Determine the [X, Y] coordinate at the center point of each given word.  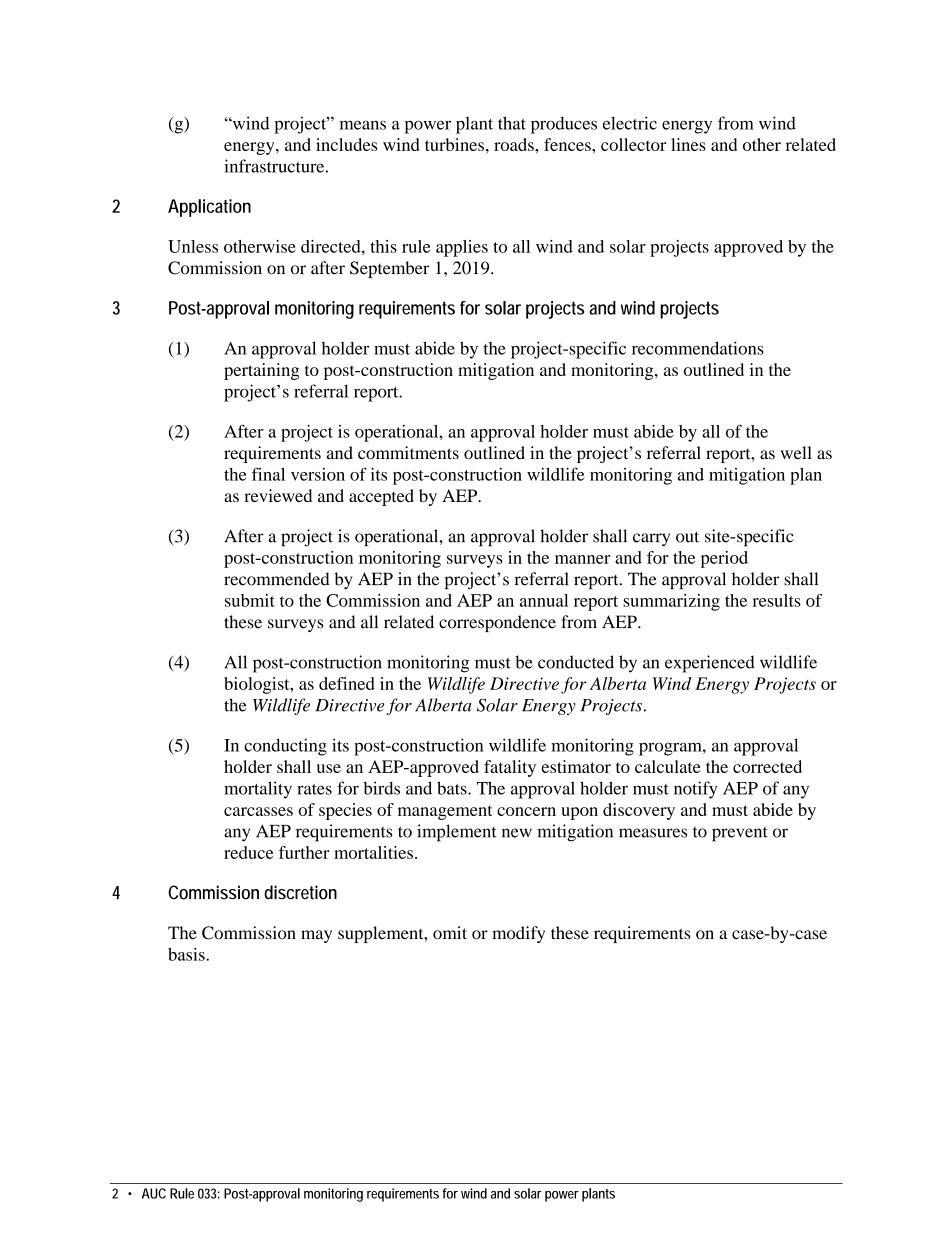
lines [688, 144]
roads [515, 144]
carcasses [258, 811]
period [724, 559]
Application [209, 208]
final [268, 474]
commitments [408, 452]
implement [457, 833]
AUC [154, 1193]
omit [450, 933]
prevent [740, 834]
